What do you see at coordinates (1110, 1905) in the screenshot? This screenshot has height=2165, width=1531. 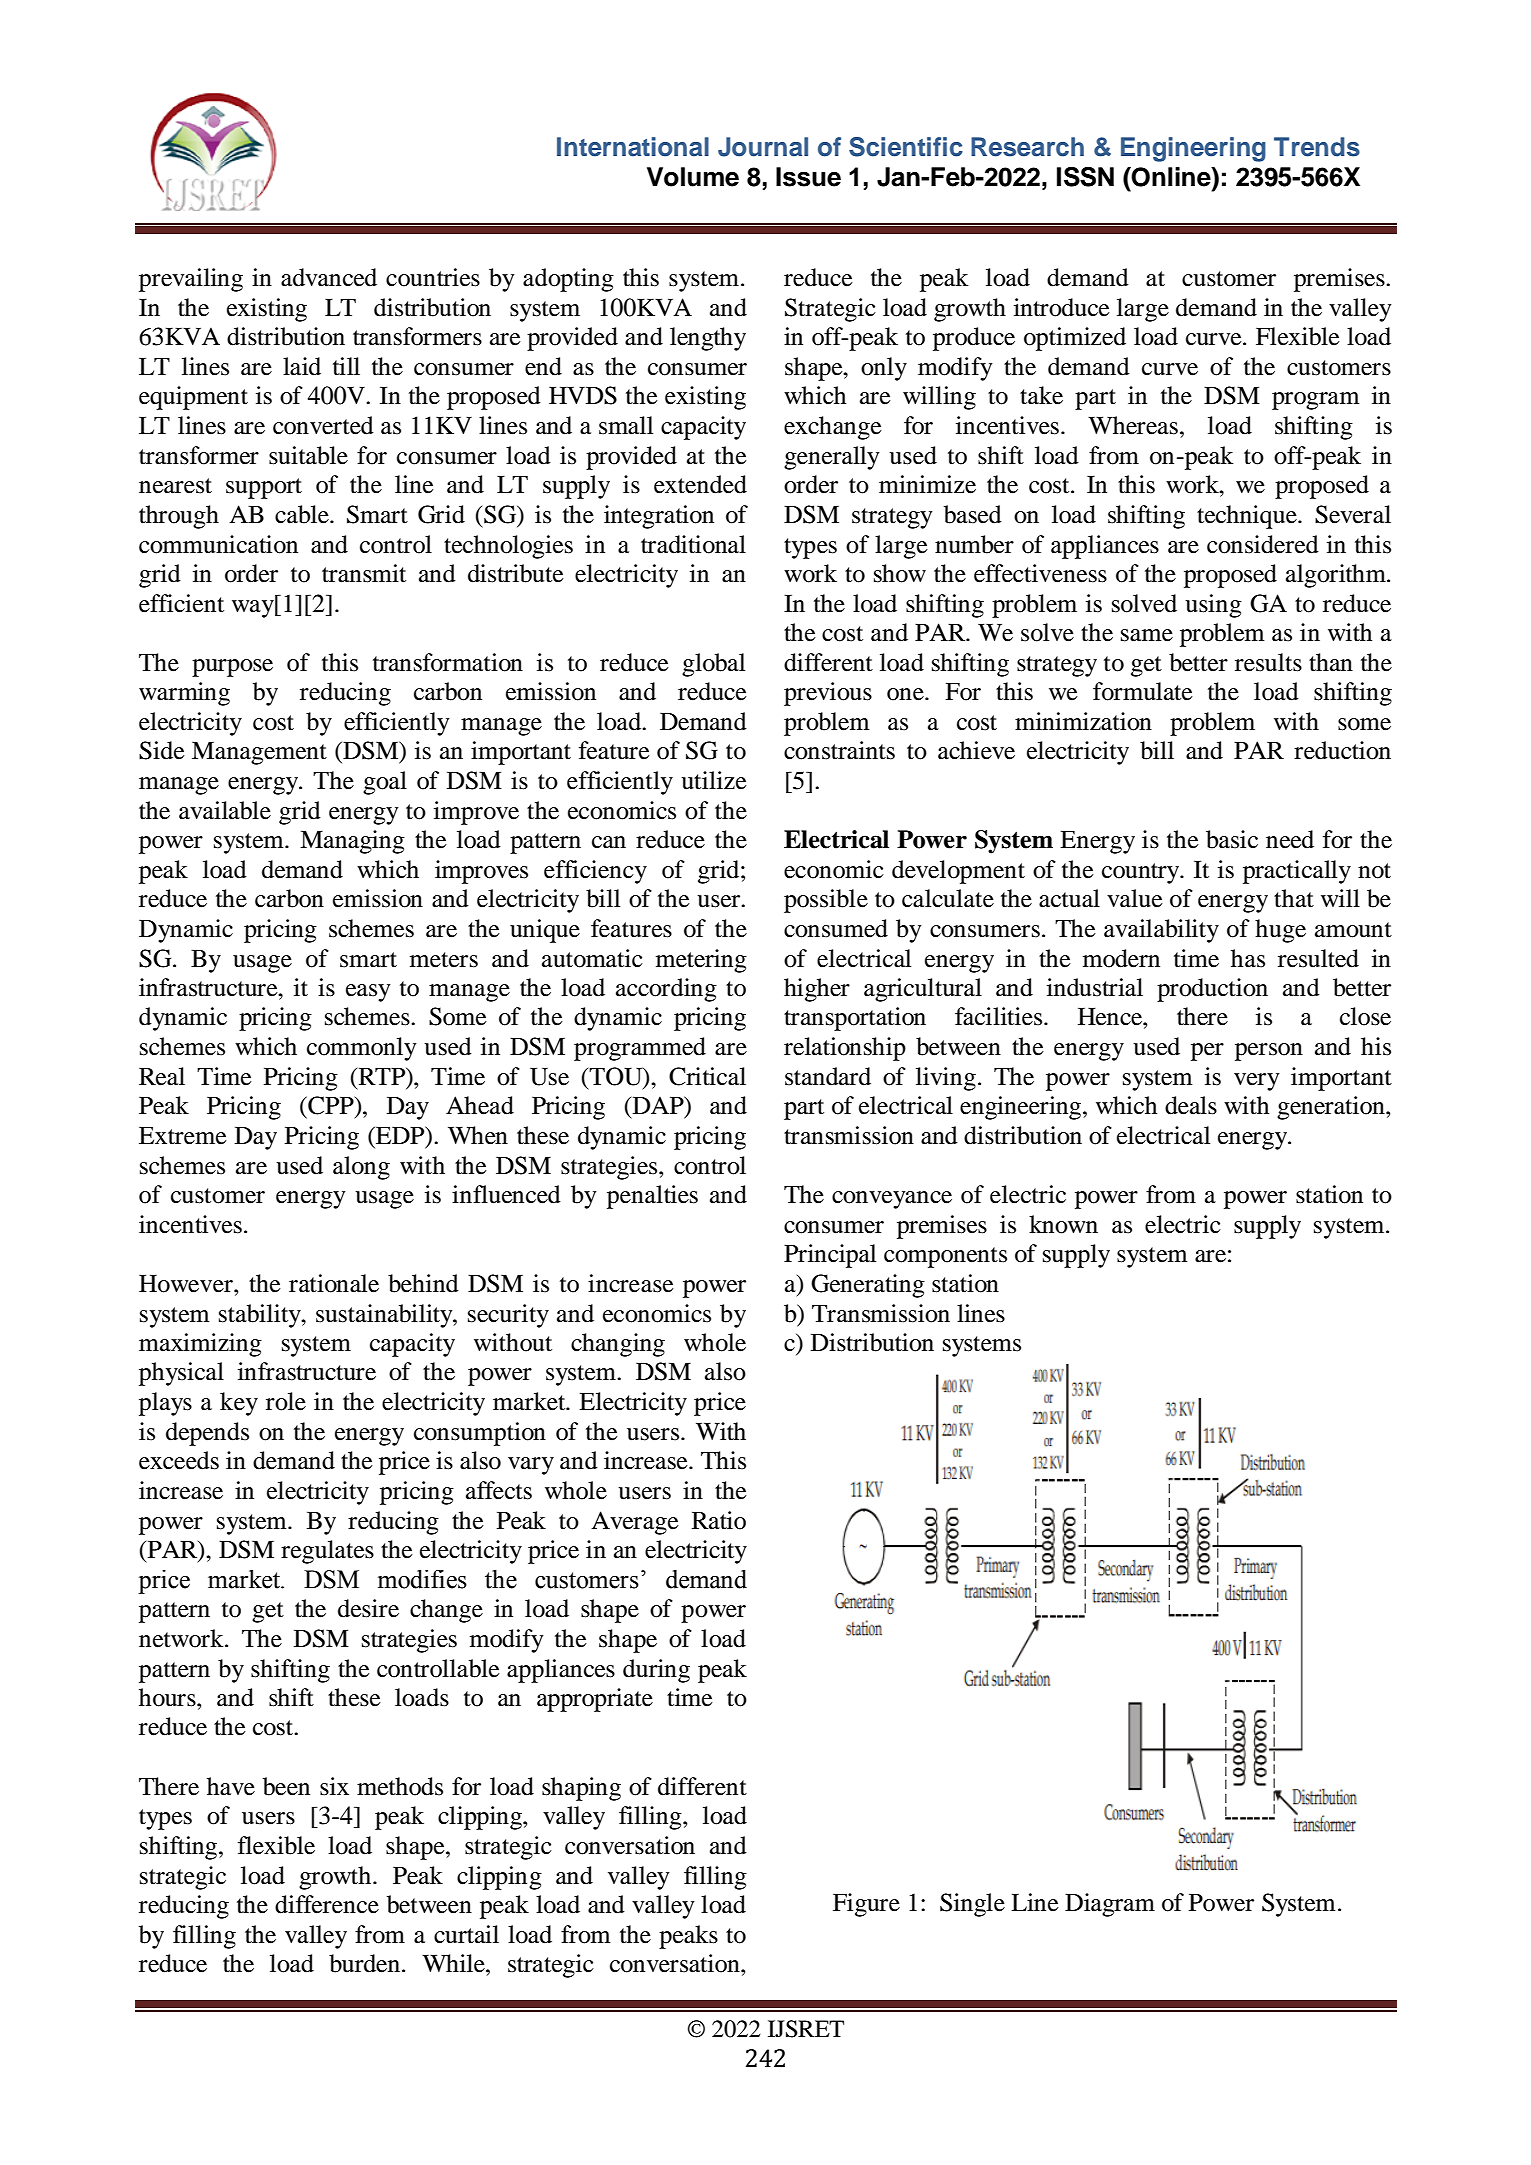 I see `Diagram` at bounding box center [1110, 1905].
